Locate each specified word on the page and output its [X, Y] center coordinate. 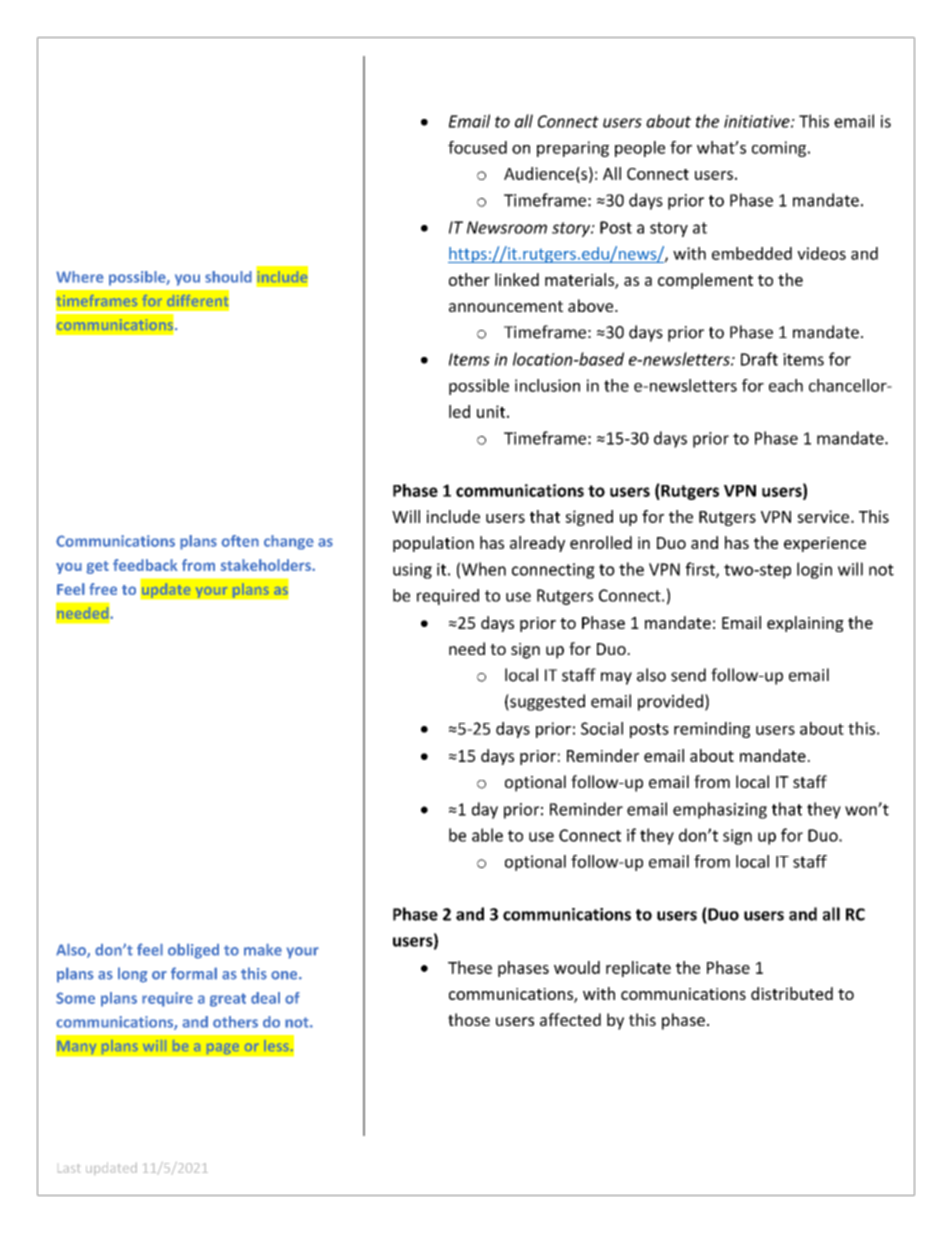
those [469, 1019]
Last [69, 1168]
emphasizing [720, 810]
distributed [792, 993]
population [433, 544]
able [487, 835]
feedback [145, 565]
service [824, 516]
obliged [193, 951]
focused [477, 147]
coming [779, 149]
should [228, 277]
